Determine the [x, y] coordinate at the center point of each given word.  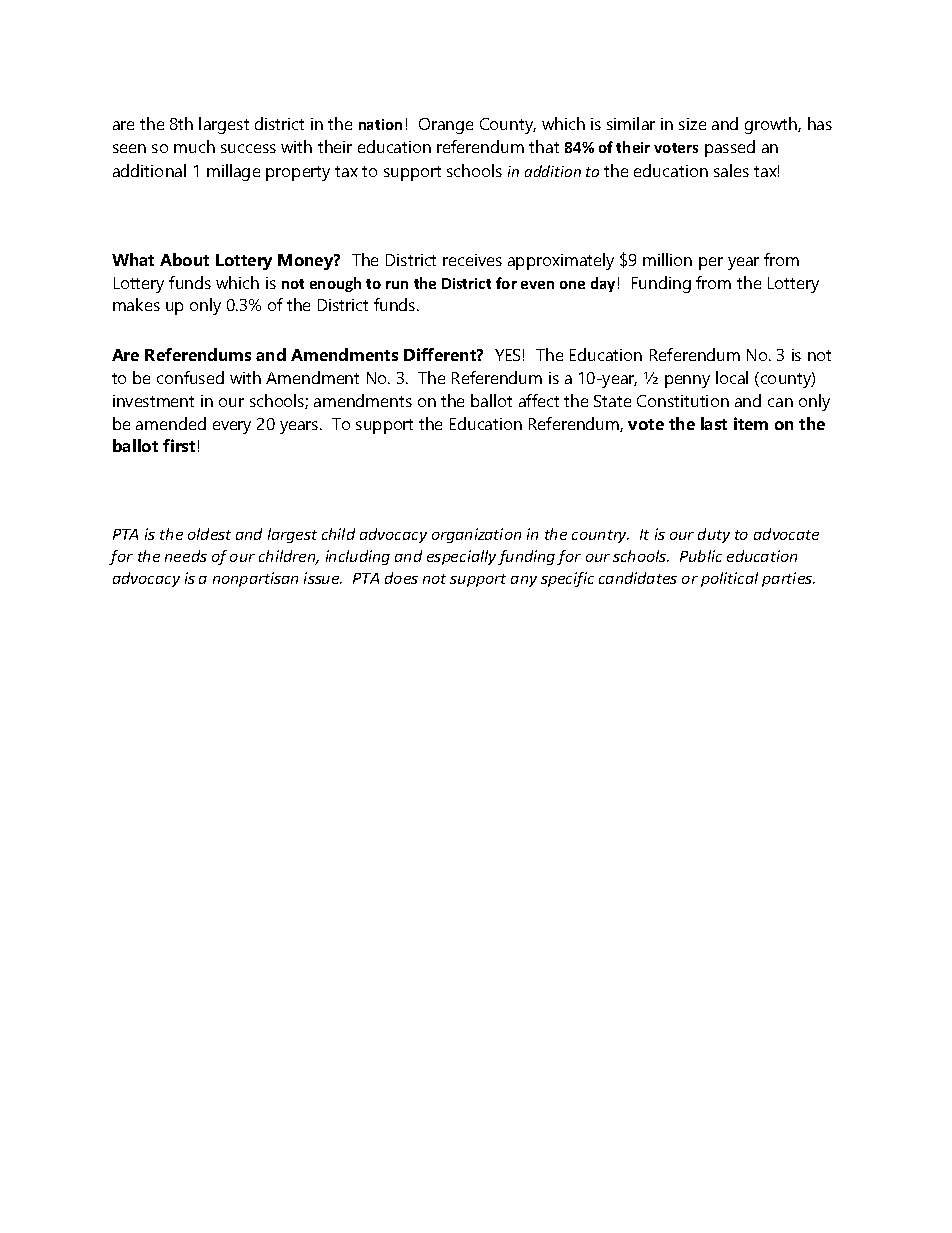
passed [730, 148]
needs [186, 556]
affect [539, 400]
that [544, 146]
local [732, 377]
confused [190, 377]
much [194, 146]
